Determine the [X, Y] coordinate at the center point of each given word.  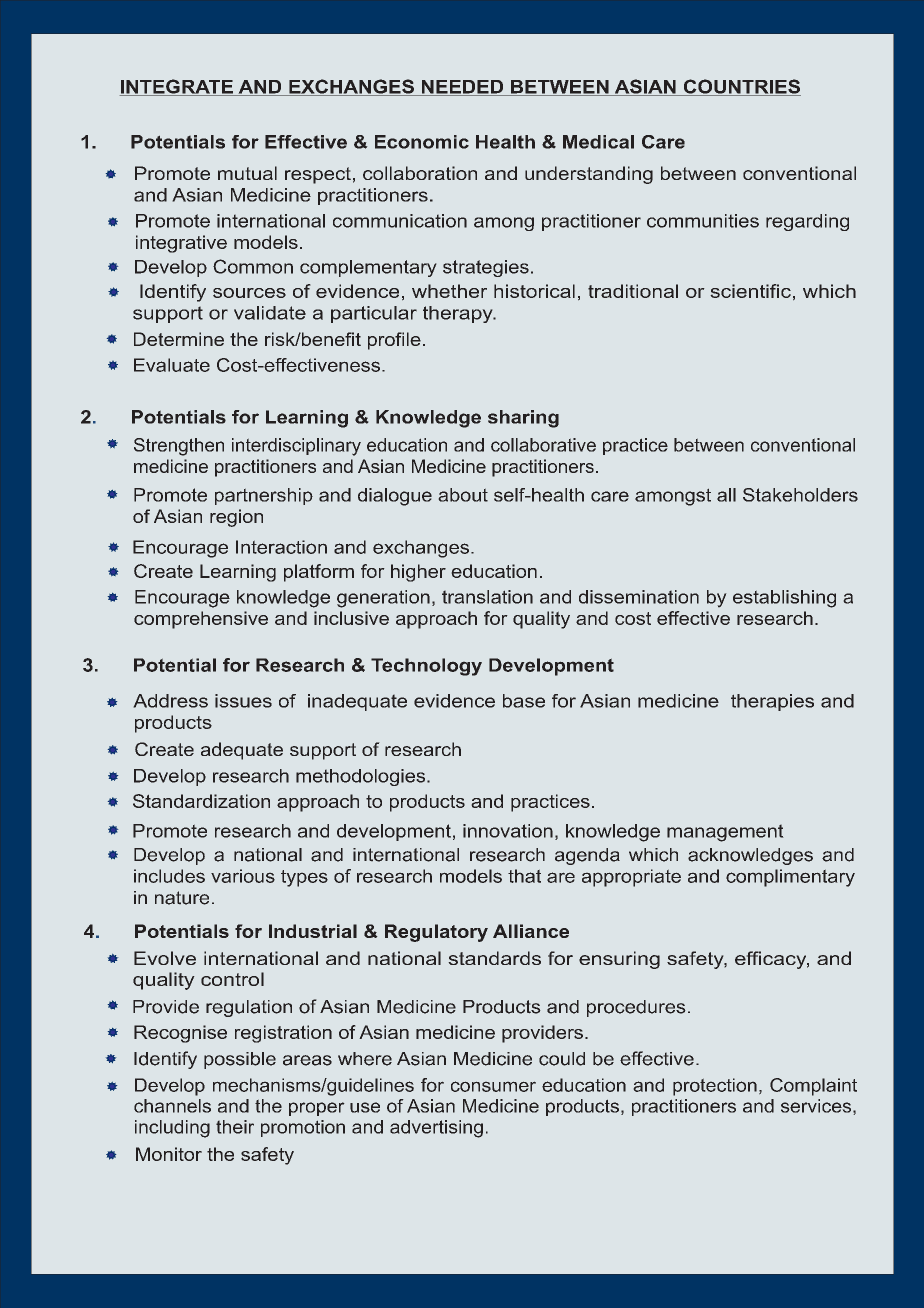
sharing [523, 419]
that [524, 876]
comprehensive [201, 620]
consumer [493, 1086]
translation [487, 597]
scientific [751, 291]
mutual [247, 173]
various [243, 876]
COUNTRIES [741, 87]
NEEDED [463, 88]
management [725, 833]
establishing [784, 599]
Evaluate [172, 365]
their [235, 1127]
